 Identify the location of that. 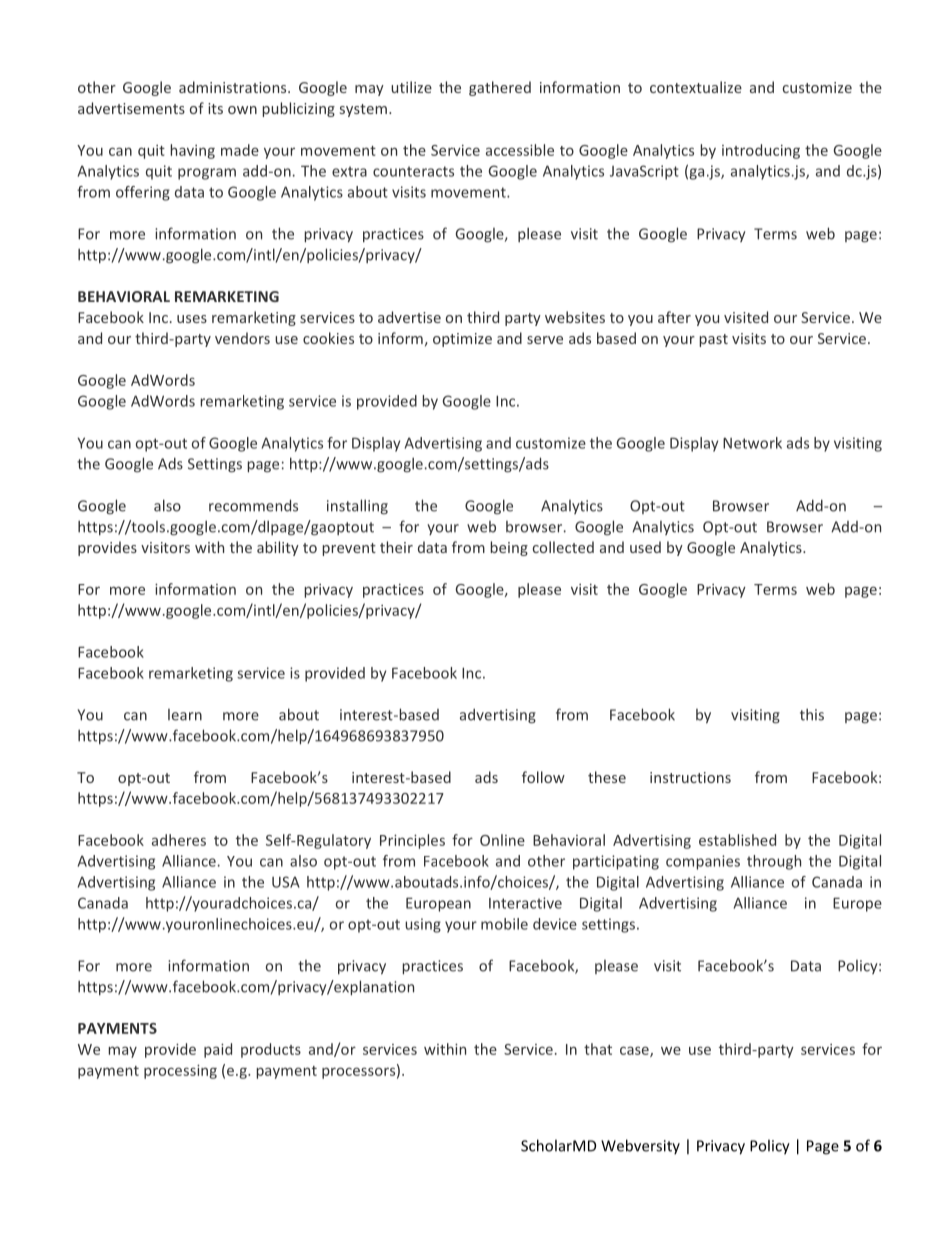
(598, 1049).
